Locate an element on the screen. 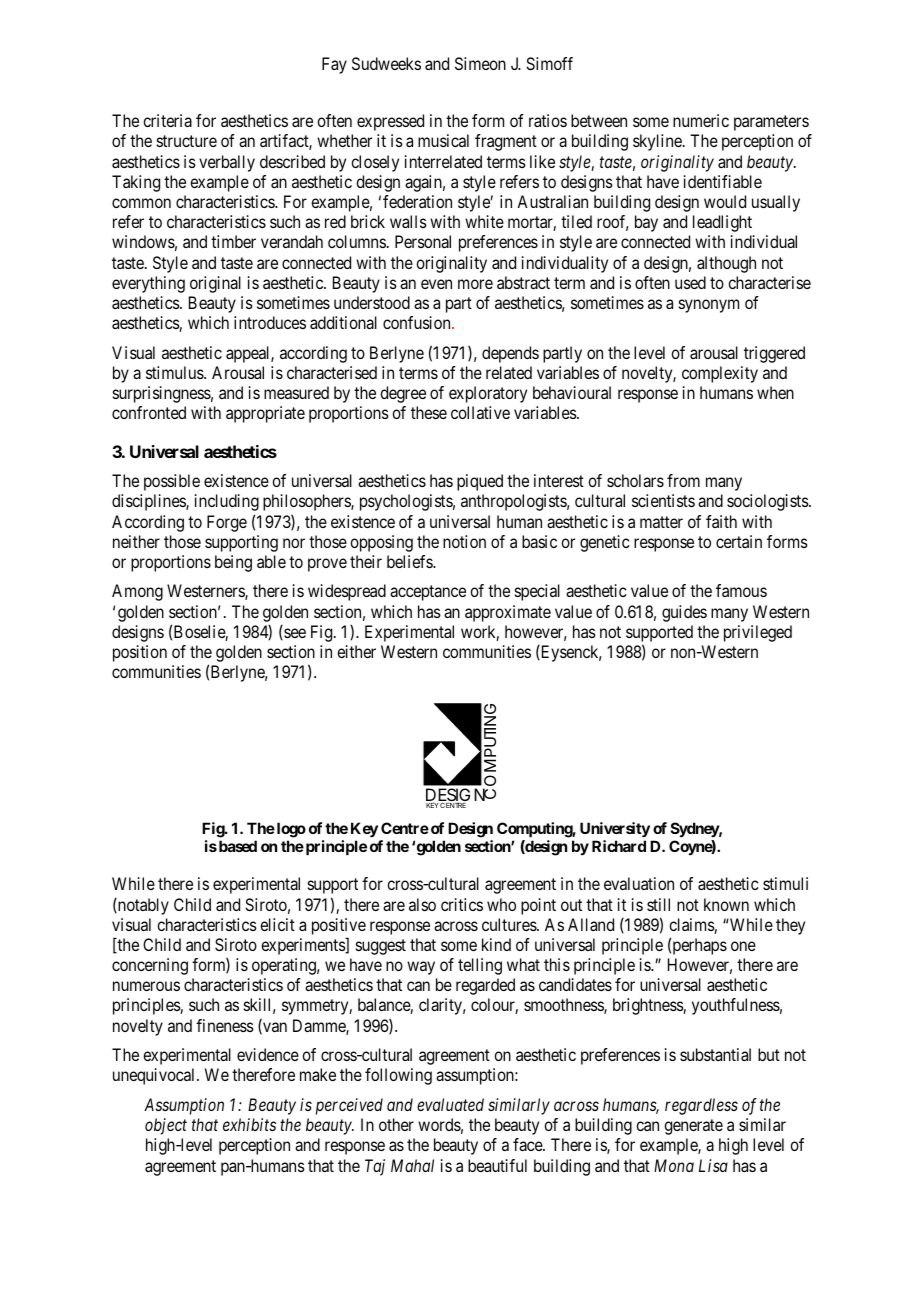  stimulus is located at coordinates (175, 372).
